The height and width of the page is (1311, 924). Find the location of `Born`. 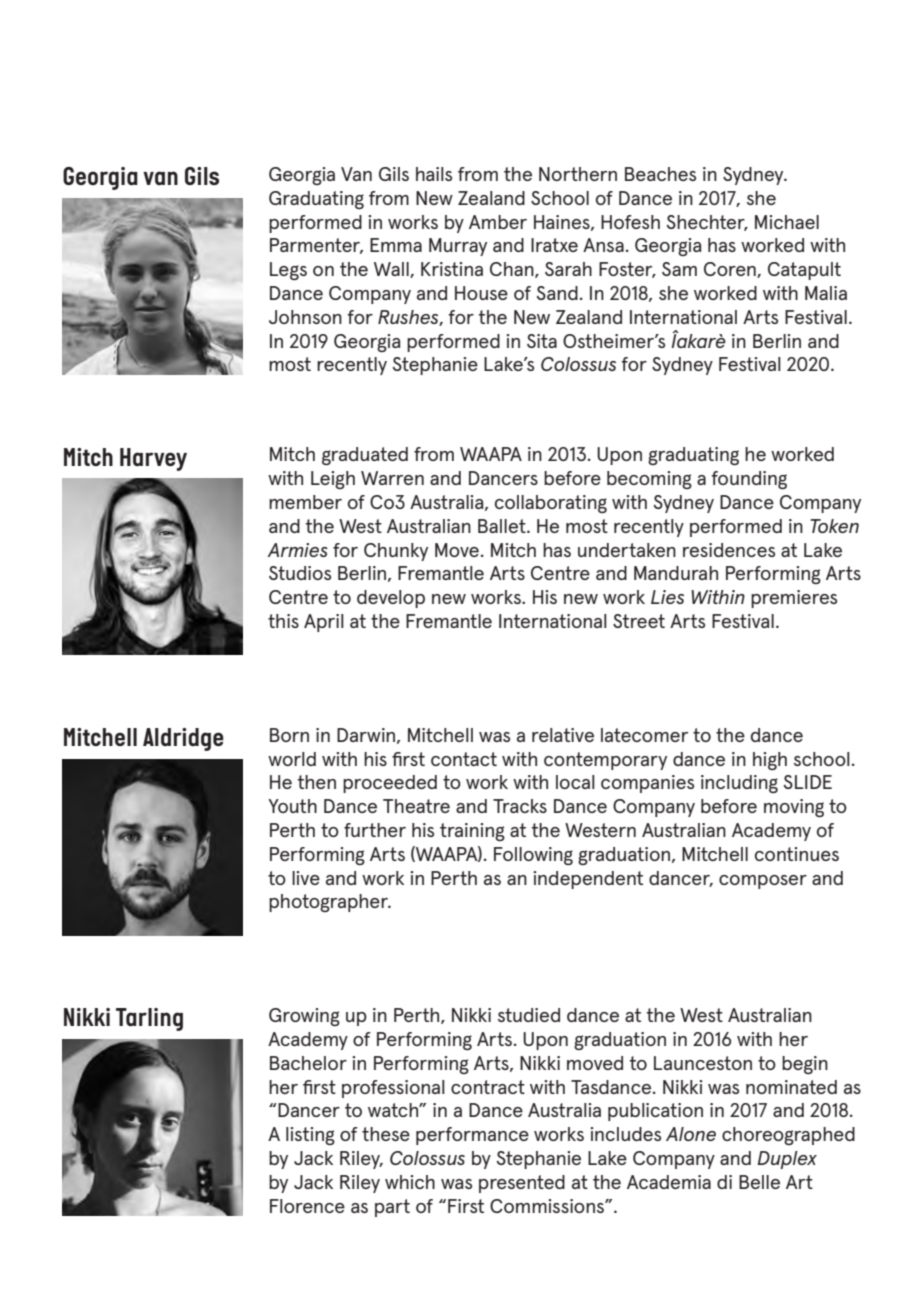

Born is located at coordinates (289, 735).
